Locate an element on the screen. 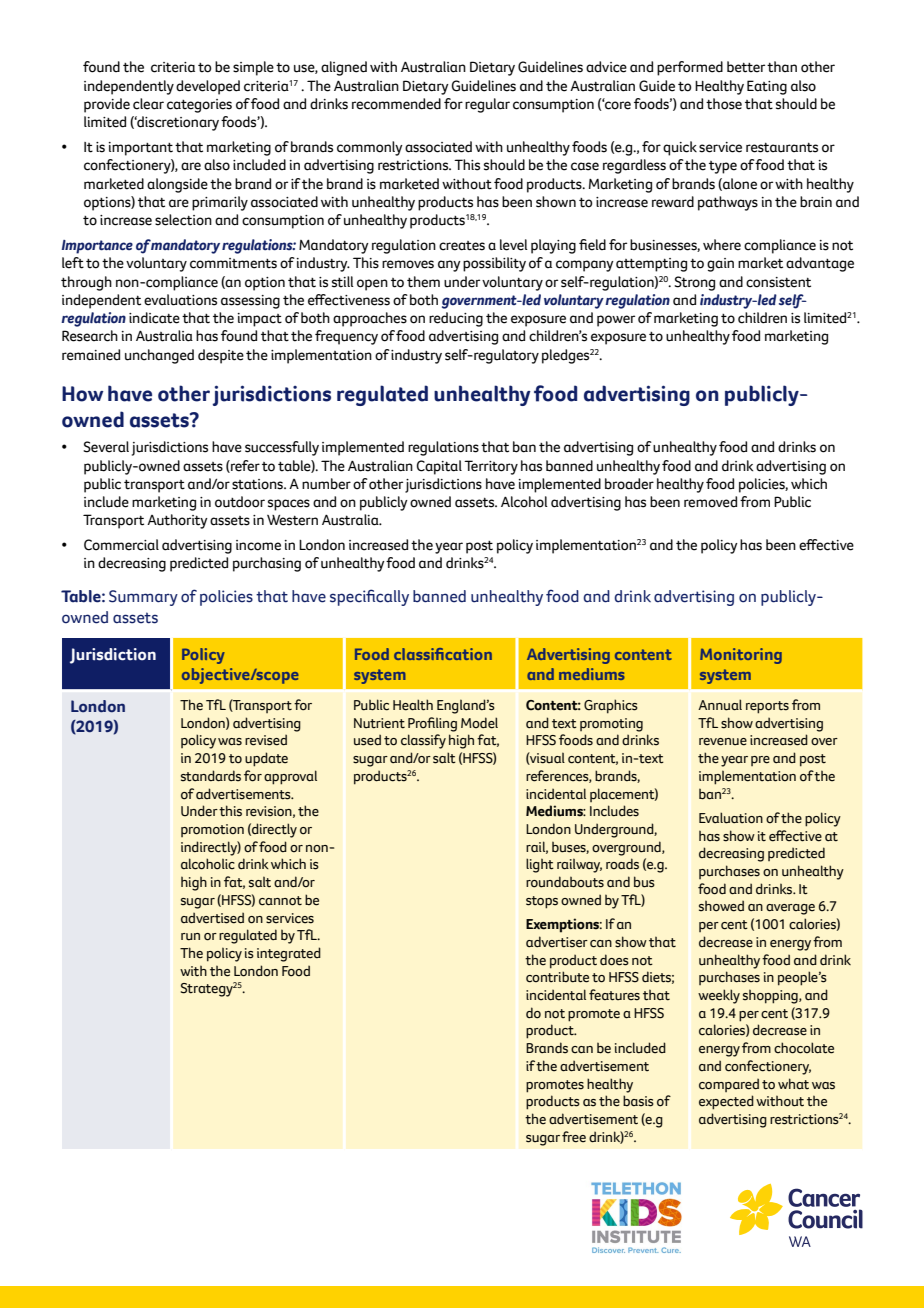 The height and width of the screenshot is (1308, 924). Annual is located at coordinates (720, 705).
